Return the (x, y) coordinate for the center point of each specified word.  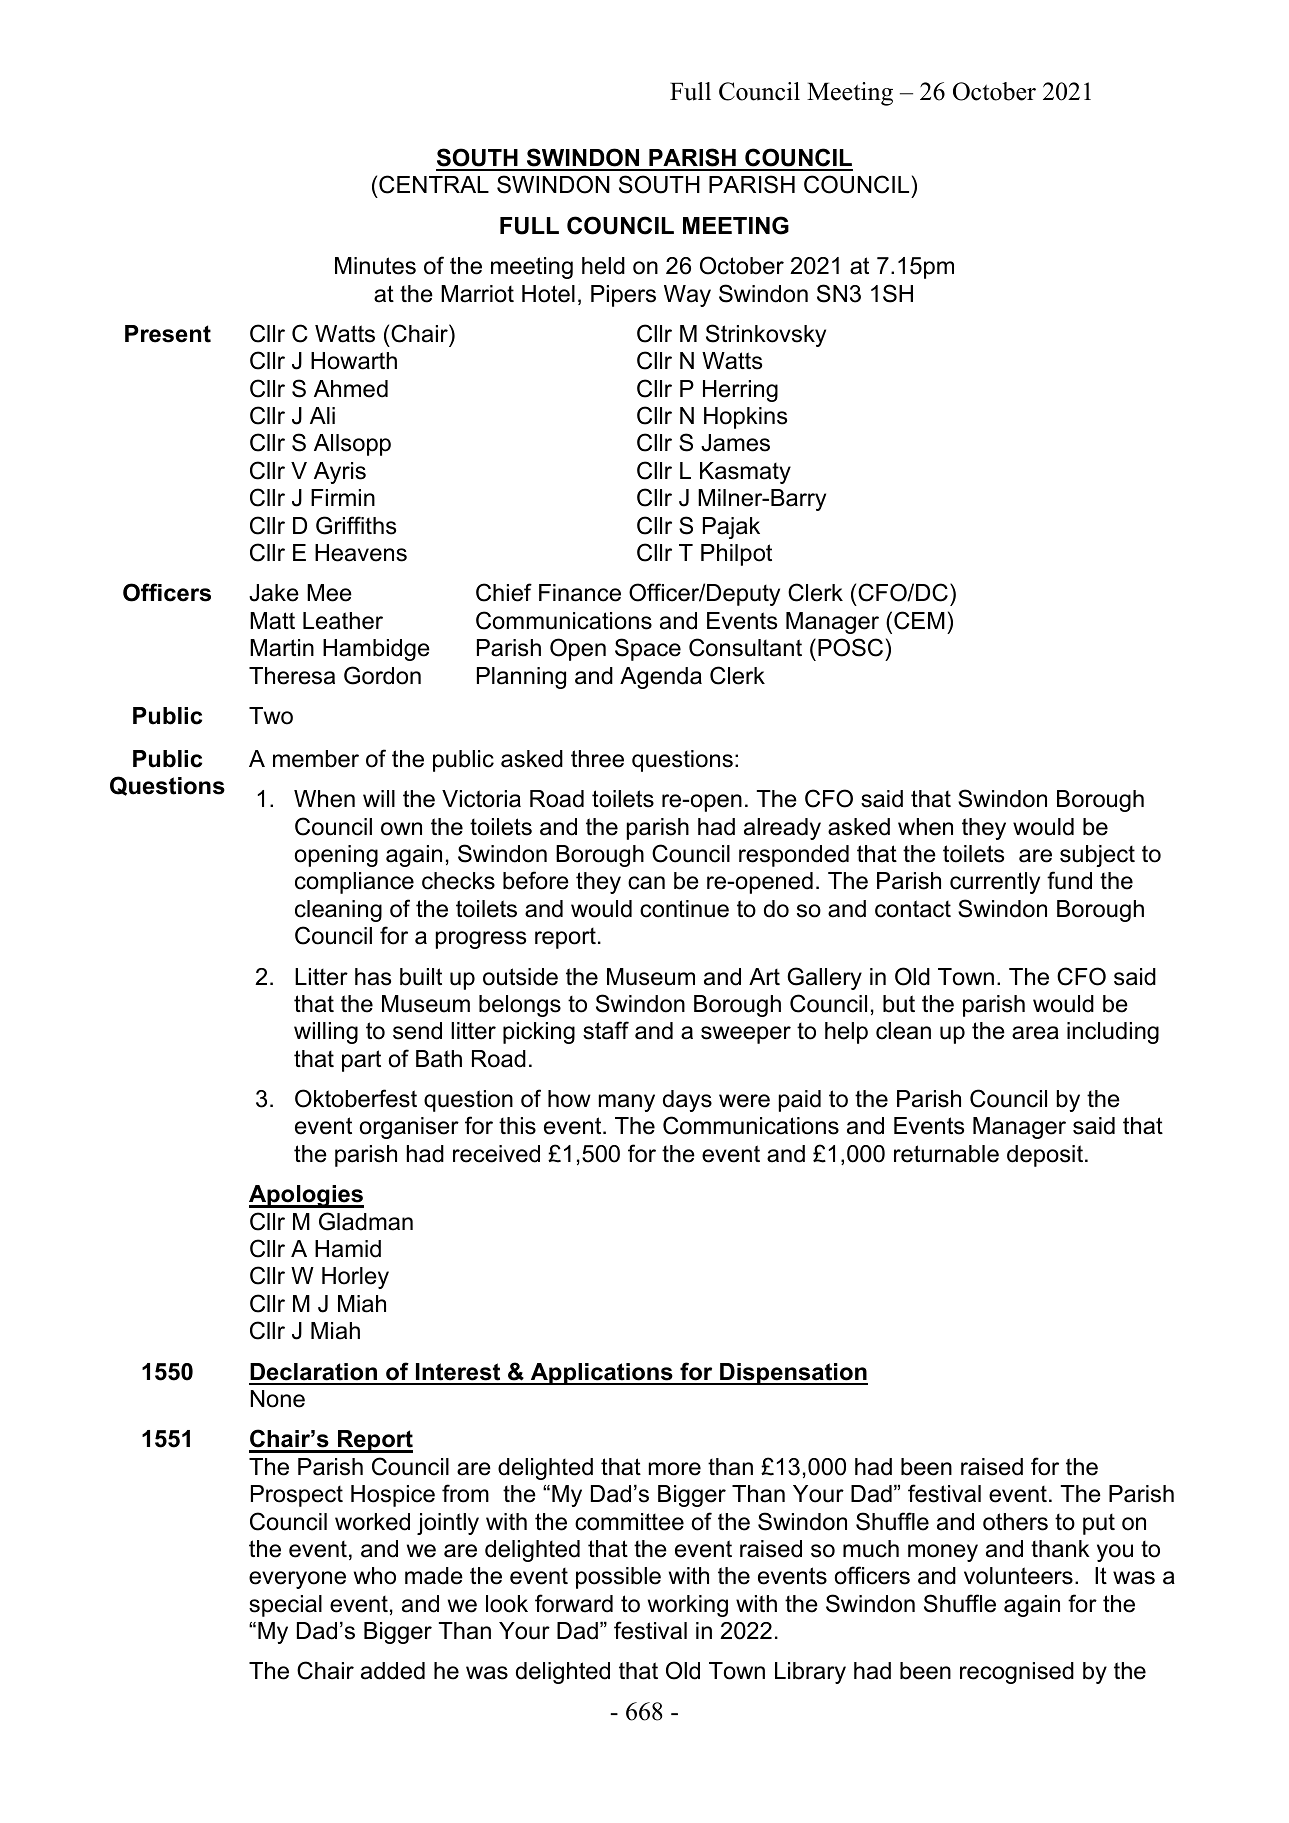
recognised (1017, 1673)
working (688, 1606)
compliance (354, 883)
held (603, 266)
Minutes (375, 266)
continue (684, 909)
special (285, 1606)
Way (687, 296)
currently (995, 883)
